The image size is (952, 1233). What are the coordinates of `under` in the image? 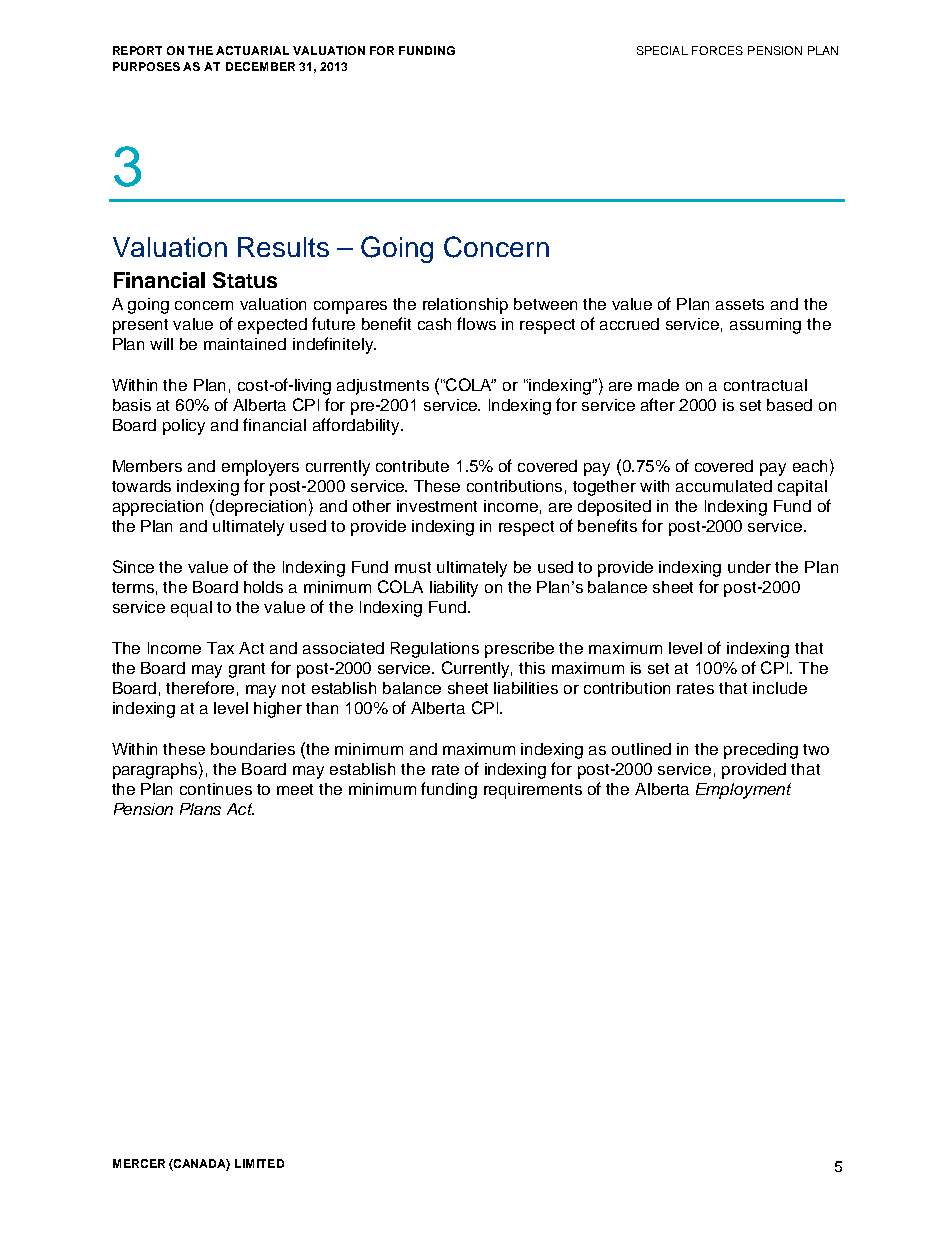 It's located at (749, 567).
